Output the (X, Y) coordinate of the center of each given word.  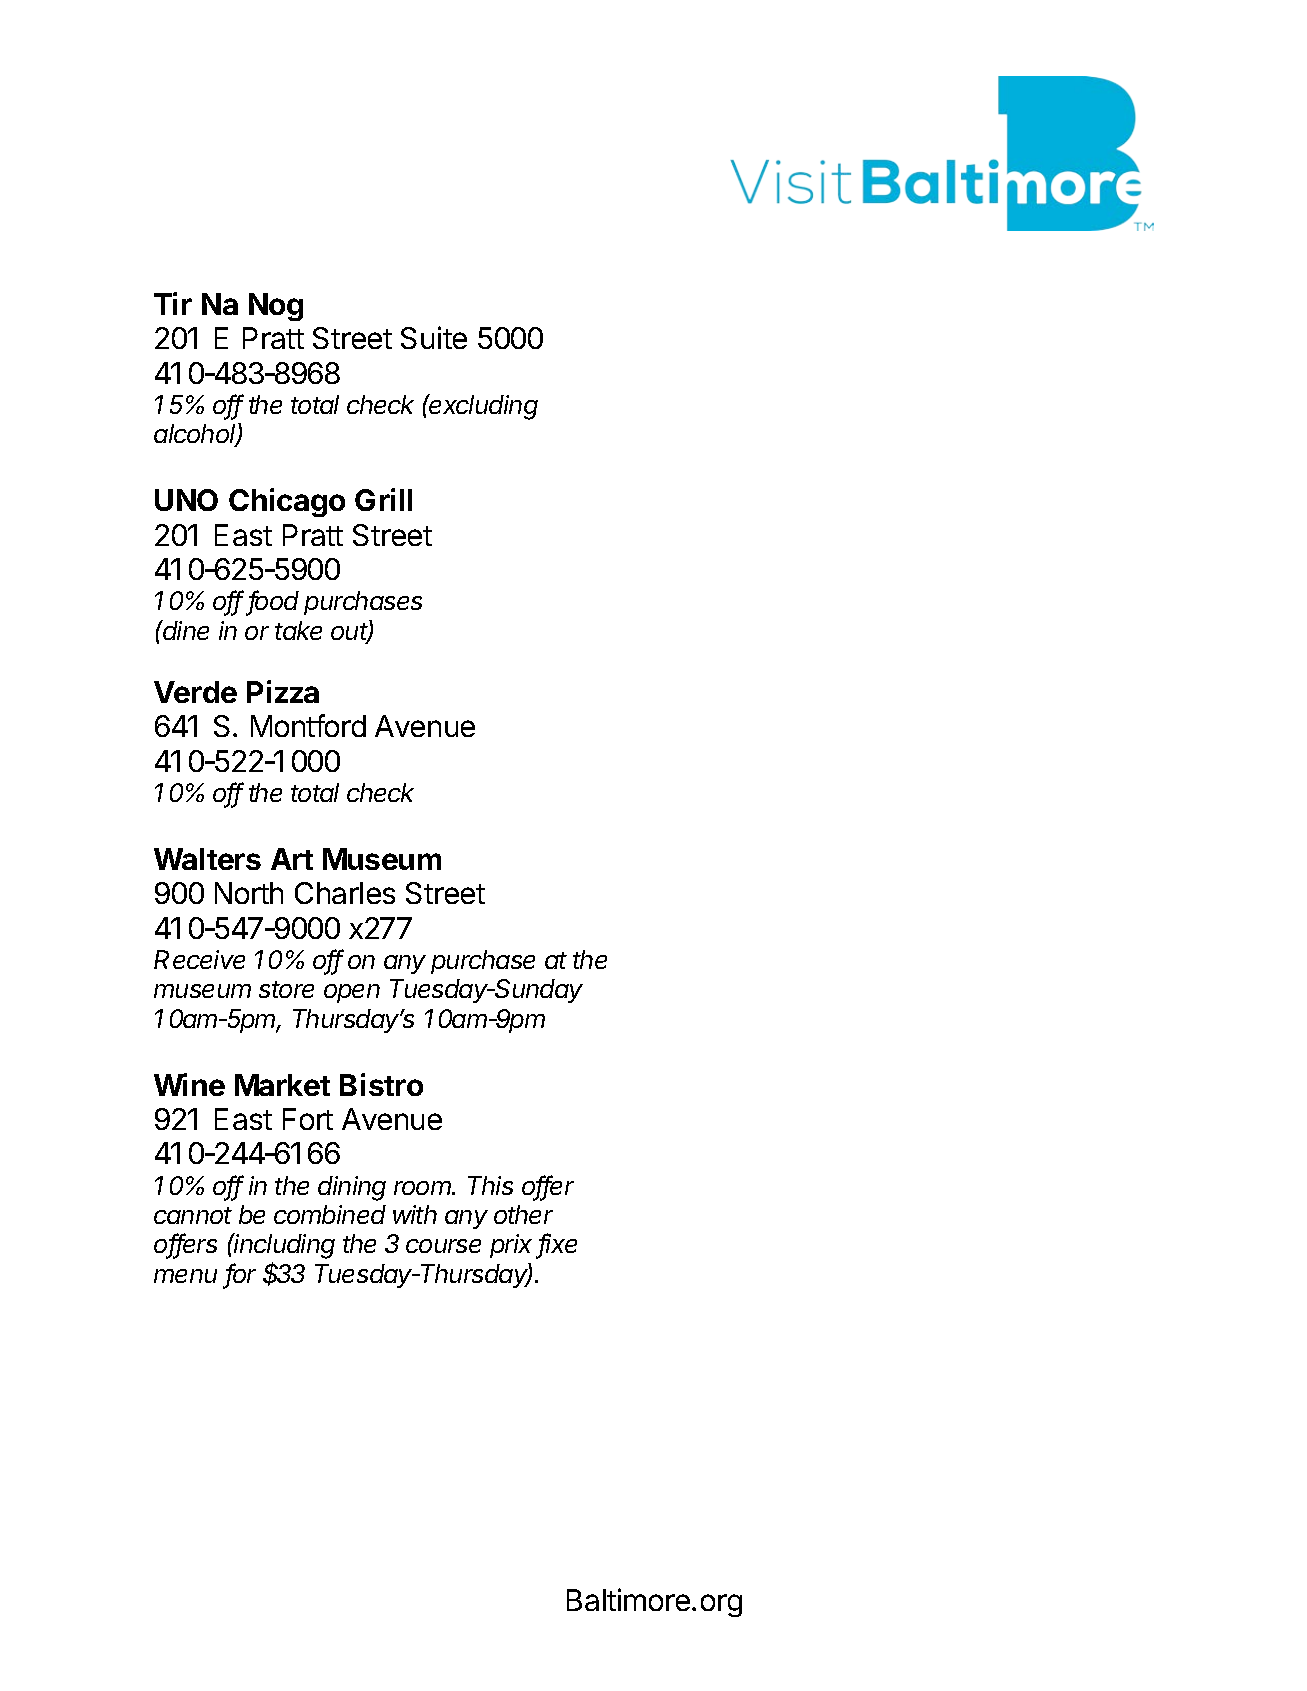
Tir (173, 303)
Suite (434, 337)
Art (292, 859)
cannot (193, 1215)
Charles (345, 893)
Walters (207, 859)
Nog (276, 307)
